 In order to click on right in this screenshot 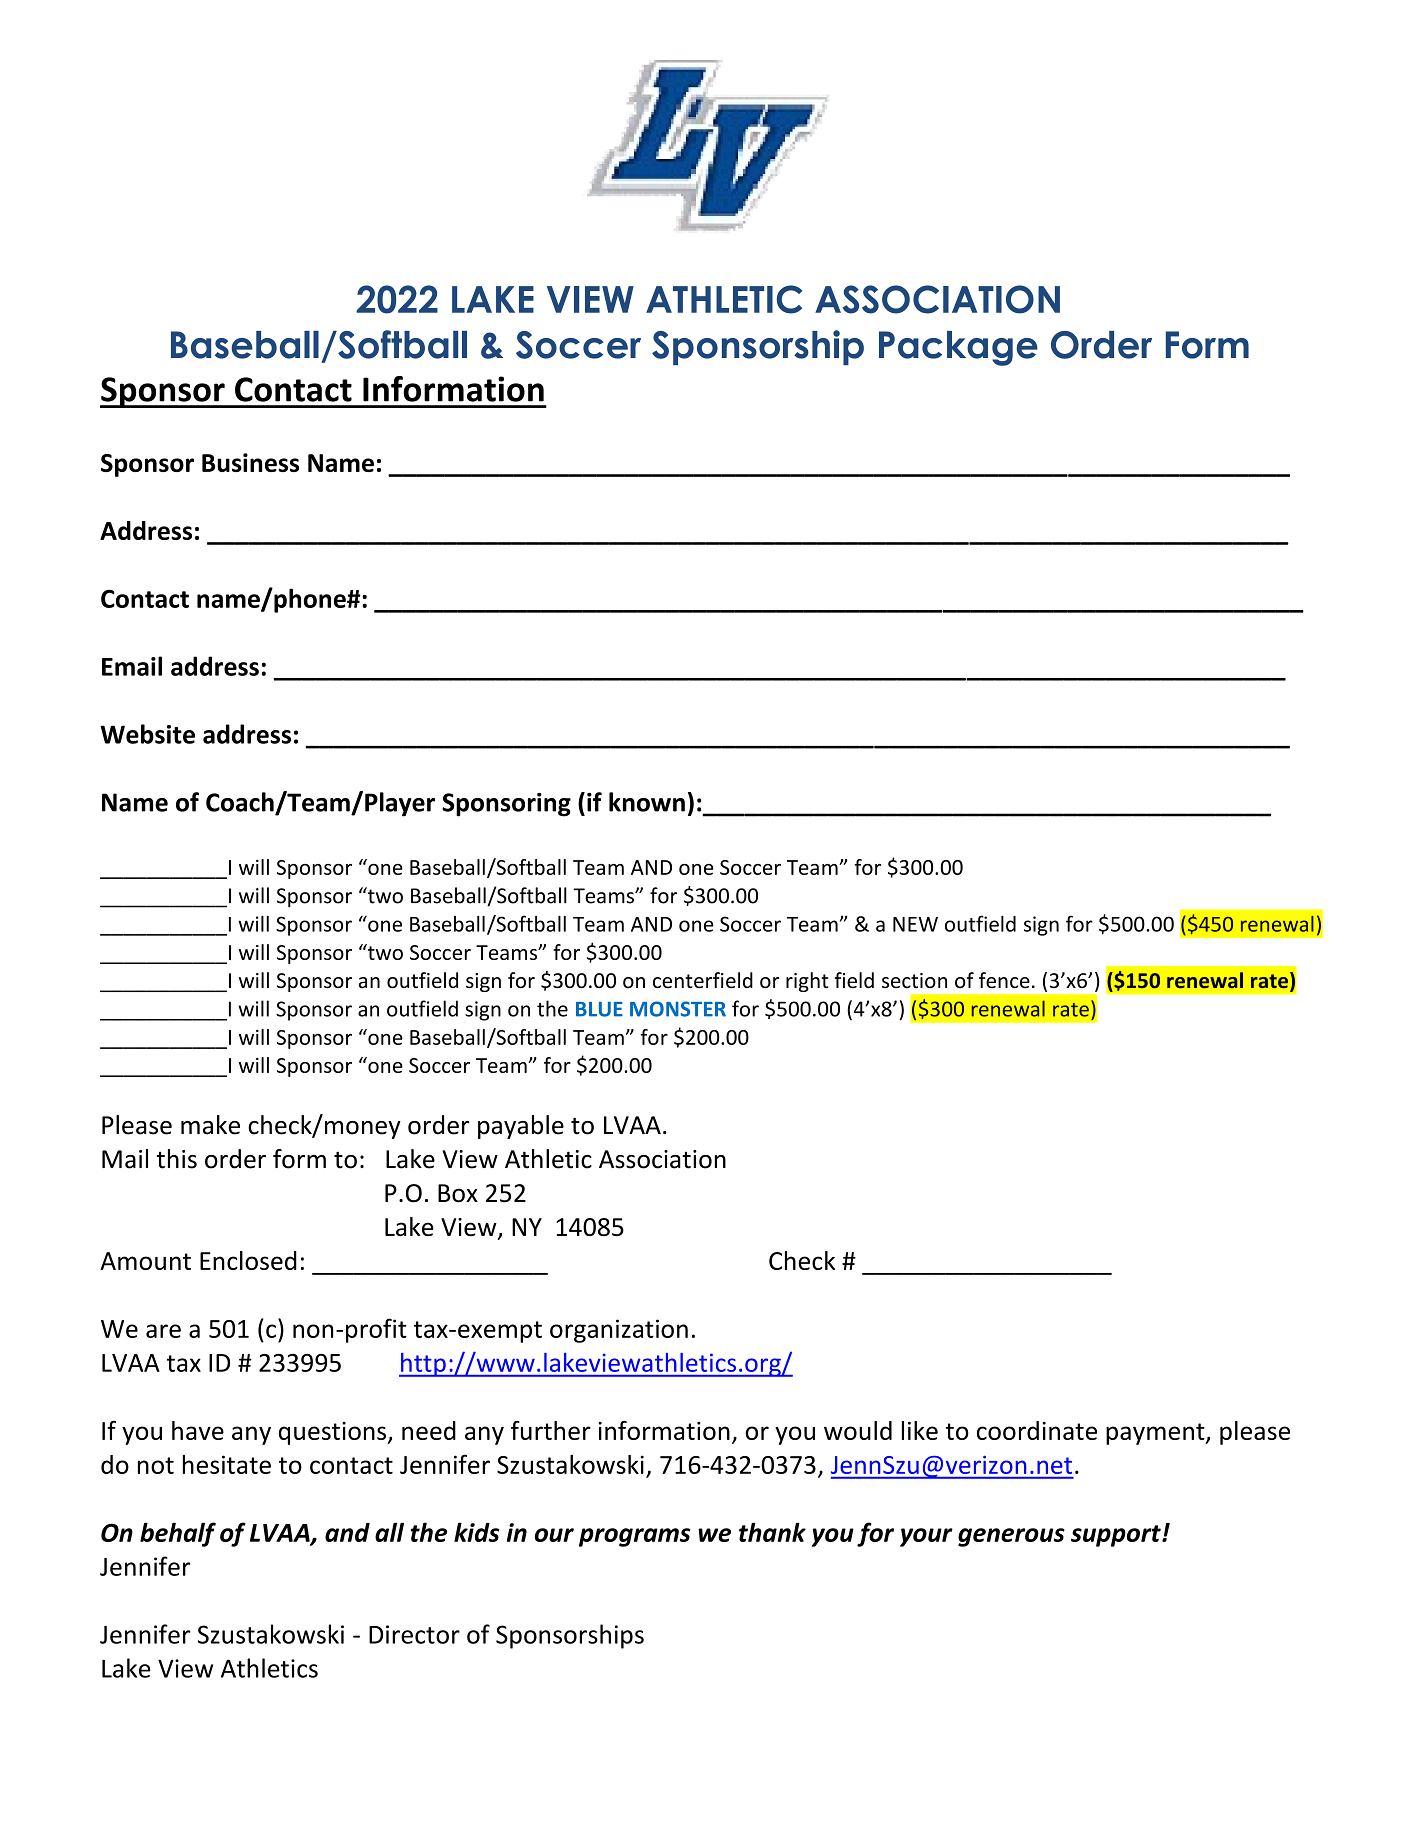, I will do `click(807, 982)`.
